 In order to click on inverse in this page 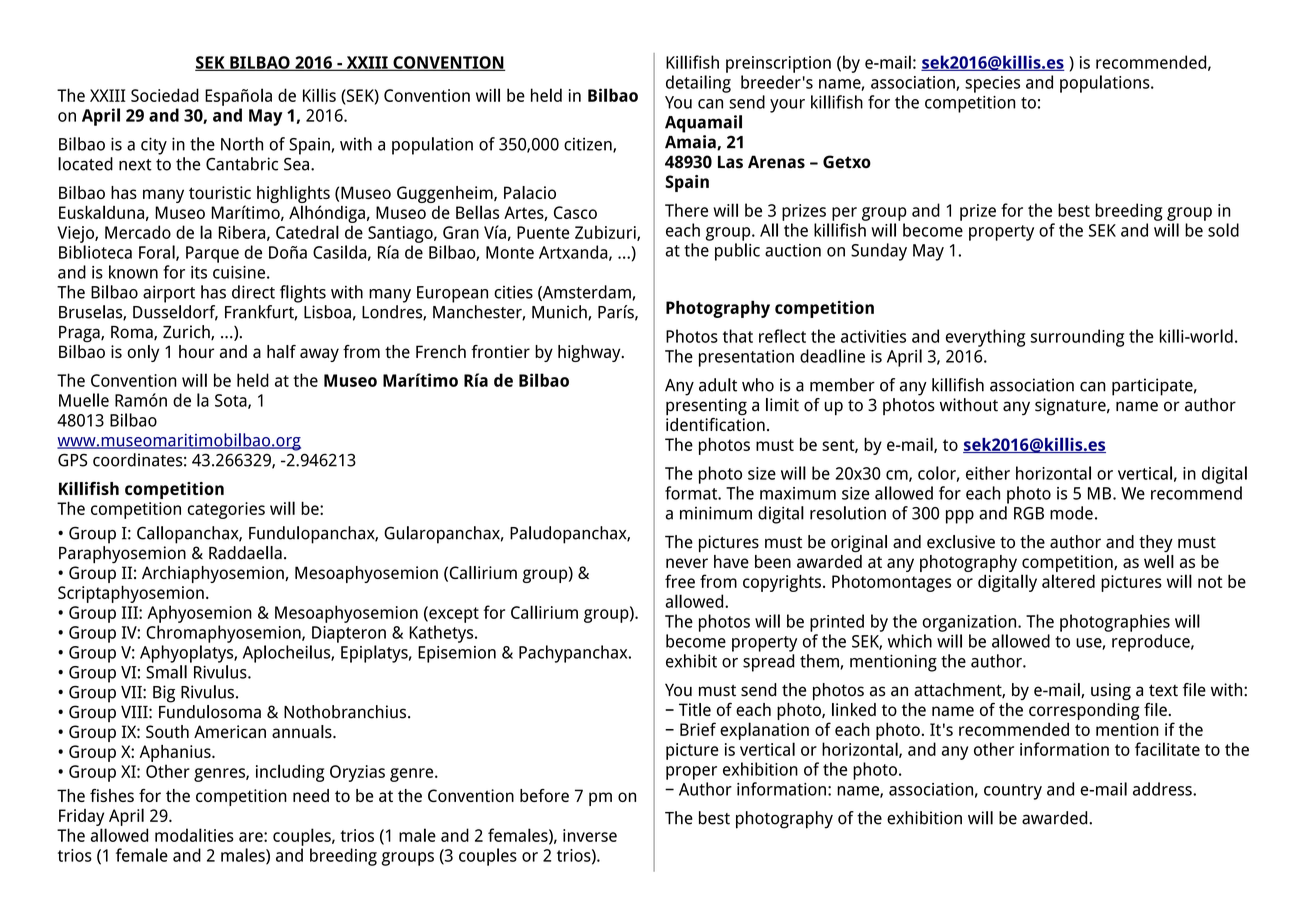, I will do `click(590, 835)`.
